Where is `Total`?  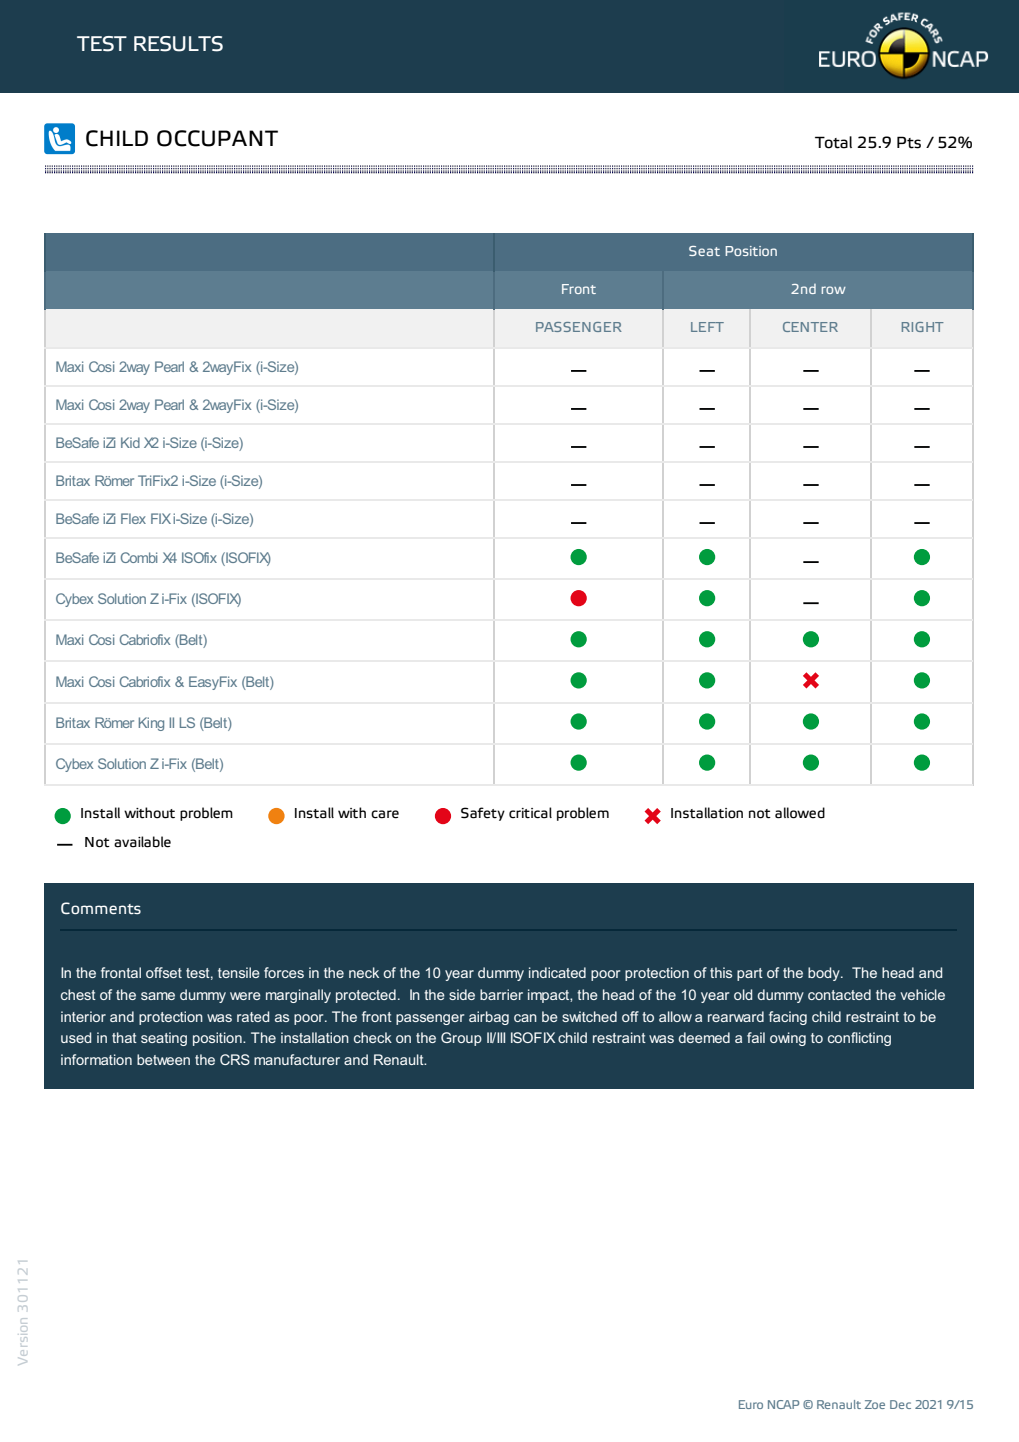
Total is located at coordinates (833, 142).
